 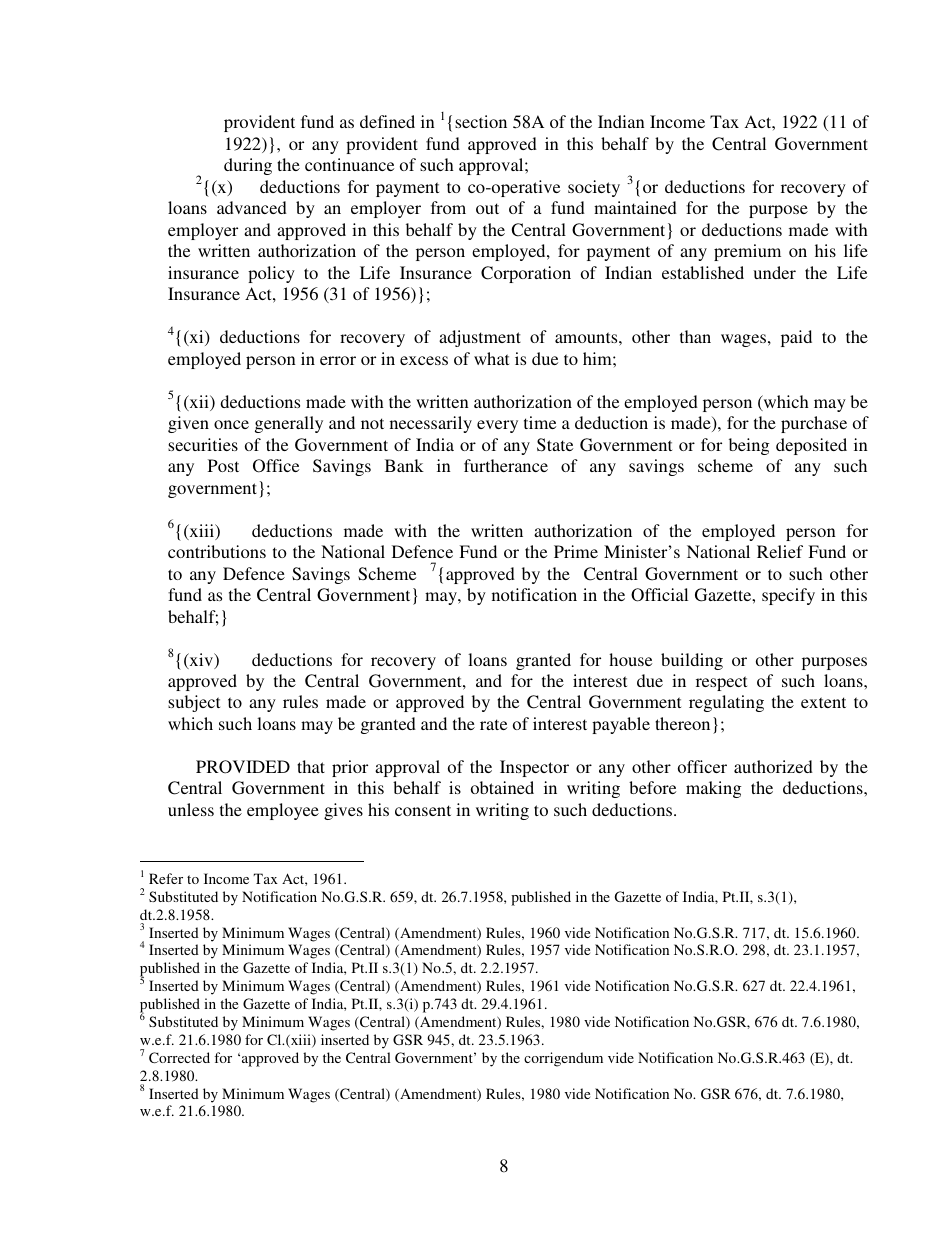 I want to click on Corrected, so click(x=179, y=1057).
